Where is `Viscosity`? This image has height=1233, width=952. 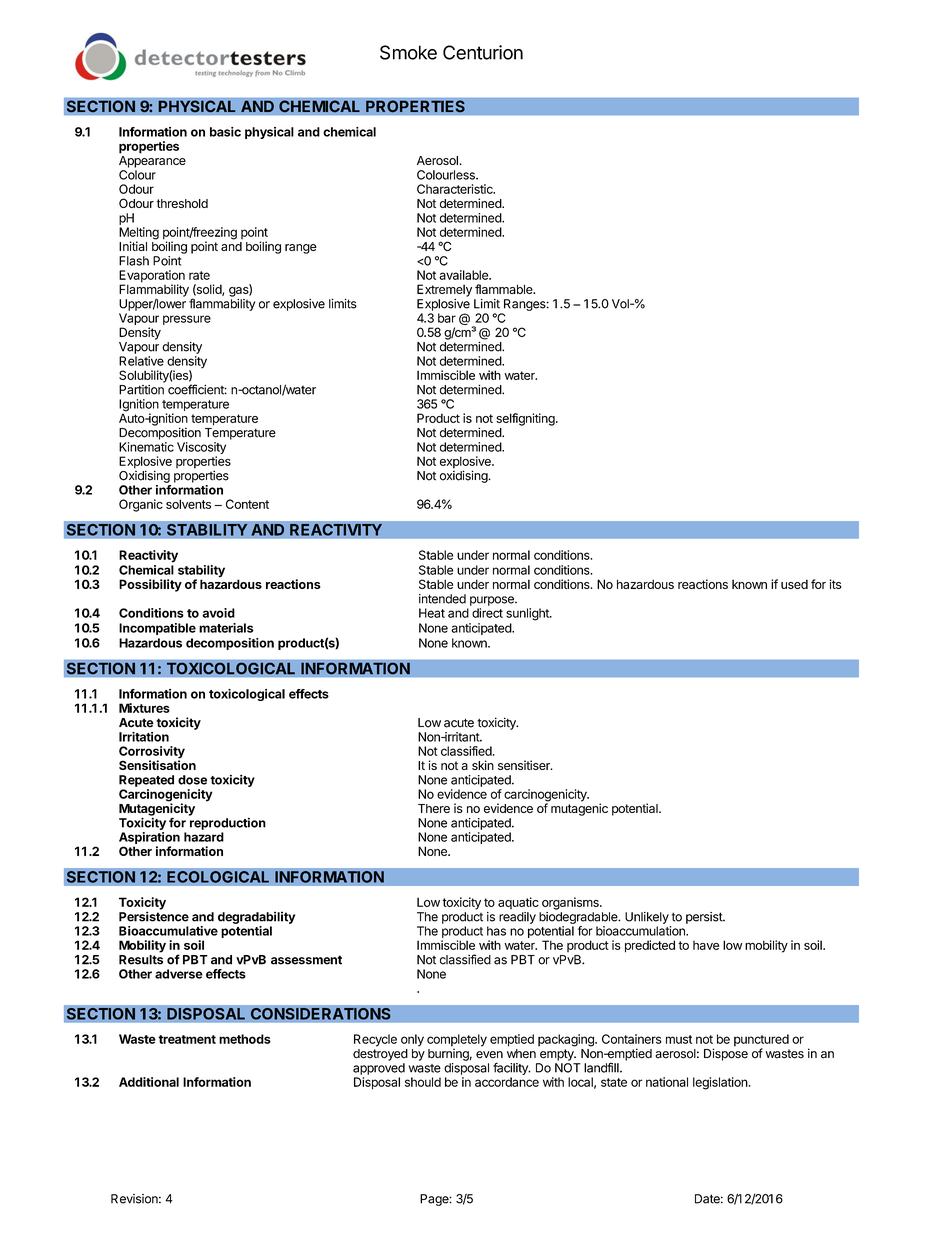
Viscosity is located at coordinates (201, 449).
